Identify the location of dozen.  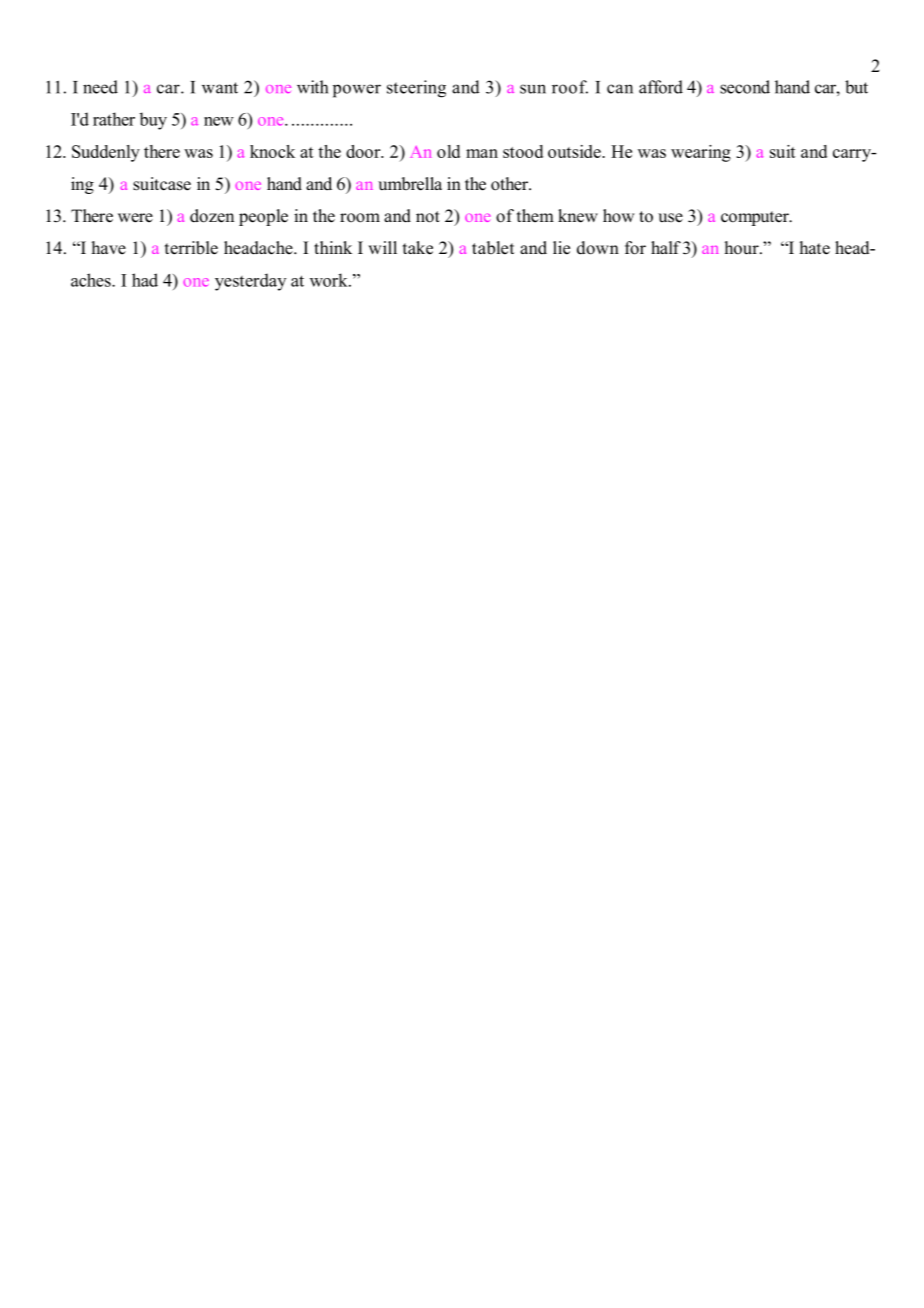
(212, 216).
